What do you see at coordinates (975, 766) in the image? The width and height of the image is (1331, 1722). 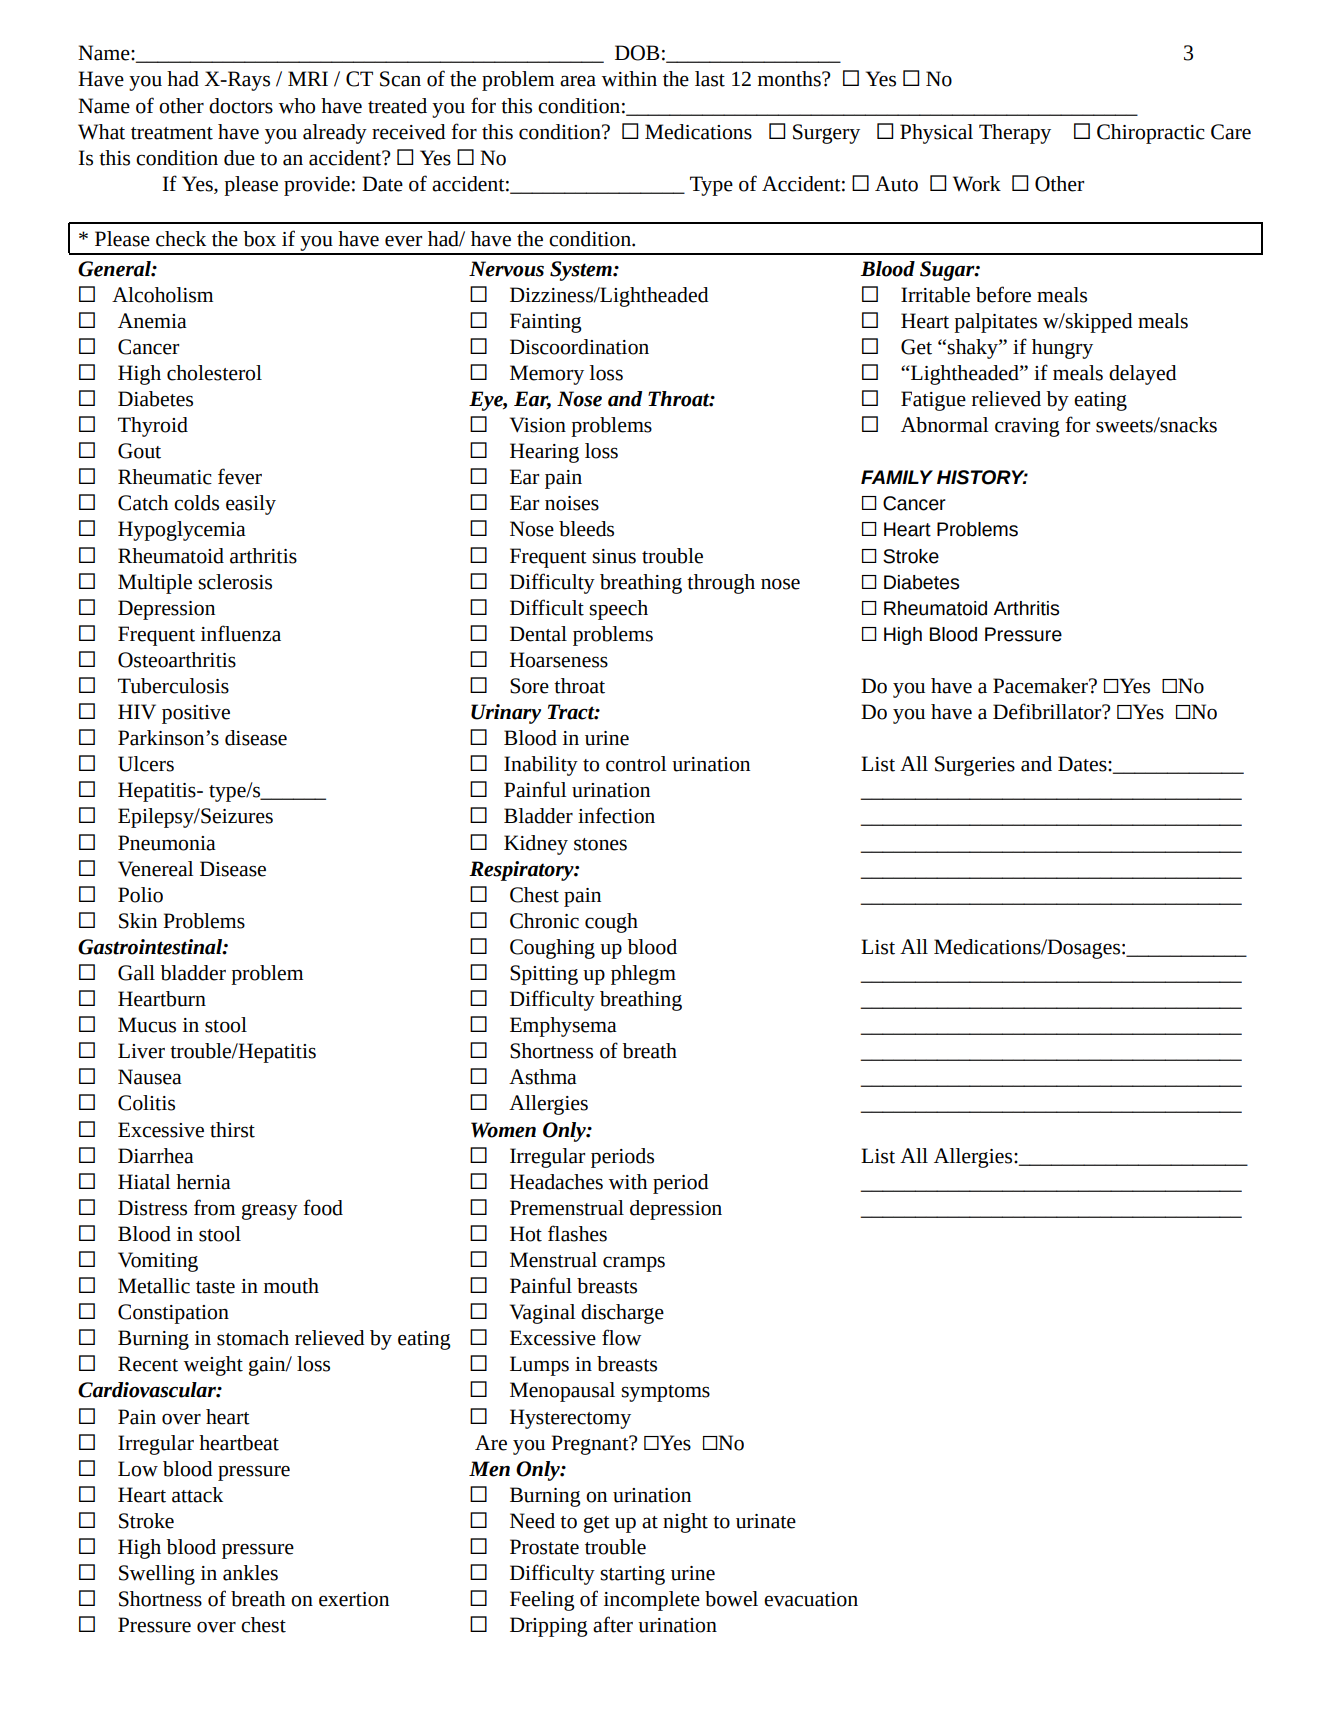 I see `Surgeries` at bounding box center [975, 766].
